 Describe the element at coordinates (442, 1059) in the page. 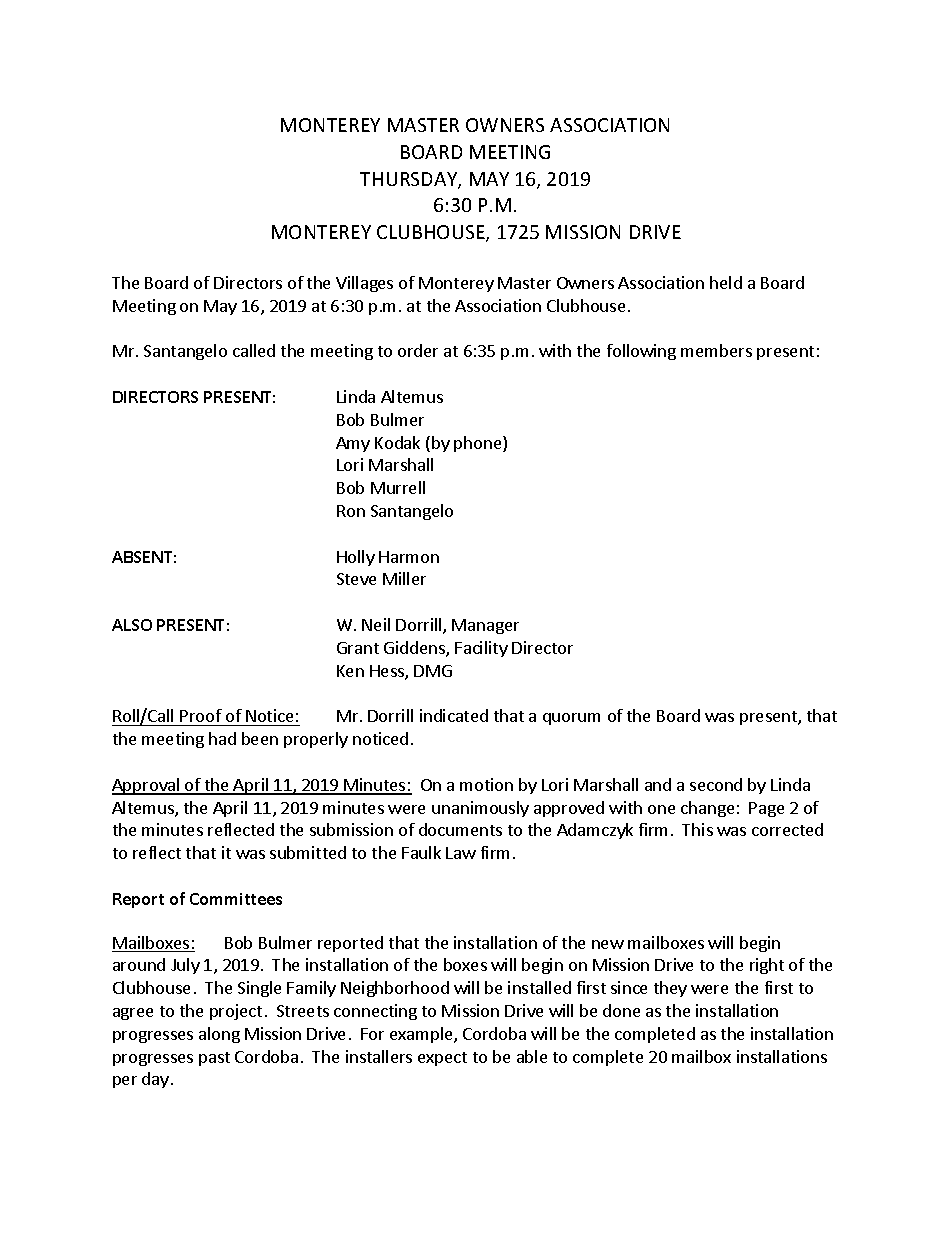

I see `expect` at that location.
